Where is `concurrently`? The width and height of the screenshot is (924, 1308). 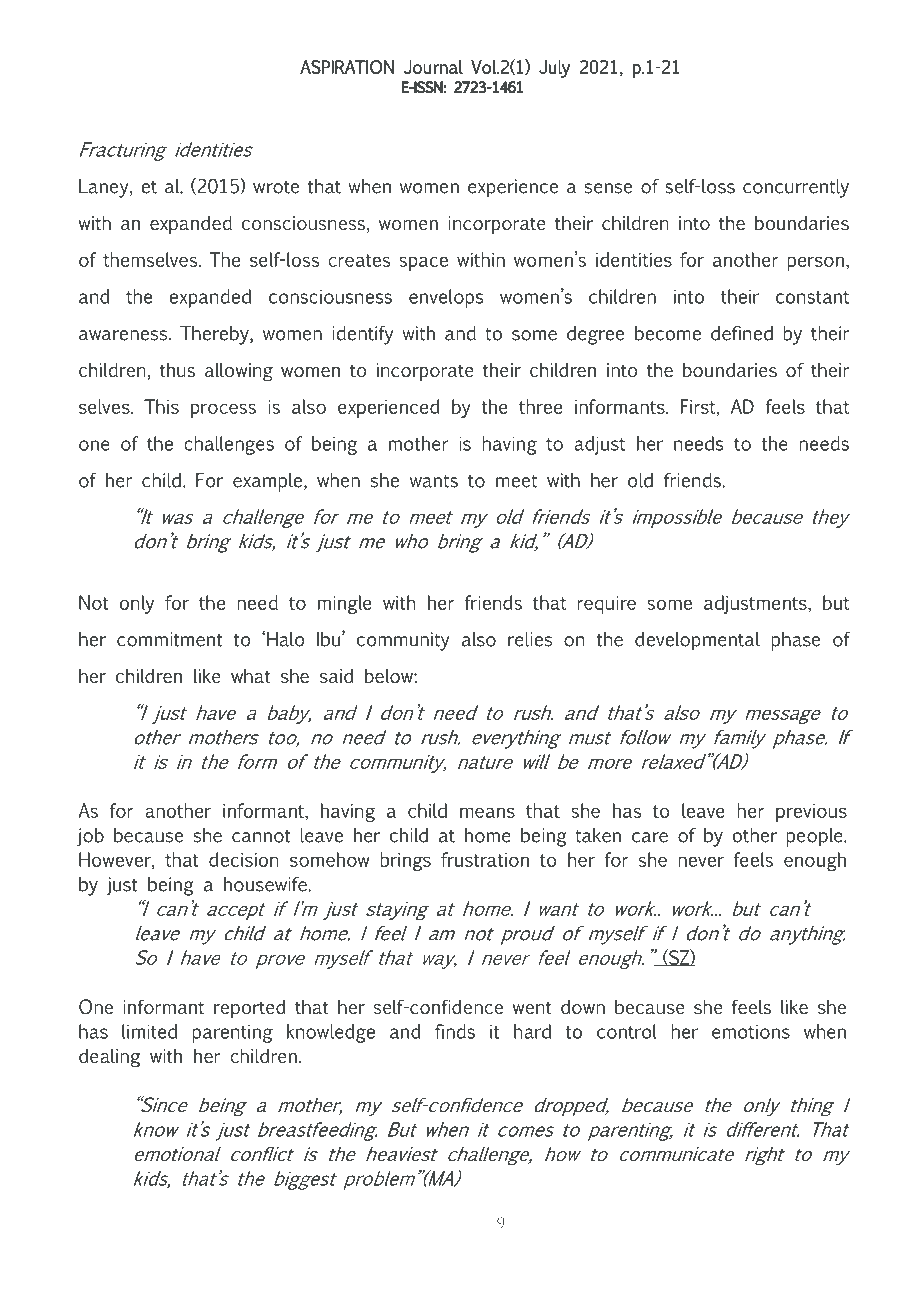
concurrently is located at coordinates (796, 188).
